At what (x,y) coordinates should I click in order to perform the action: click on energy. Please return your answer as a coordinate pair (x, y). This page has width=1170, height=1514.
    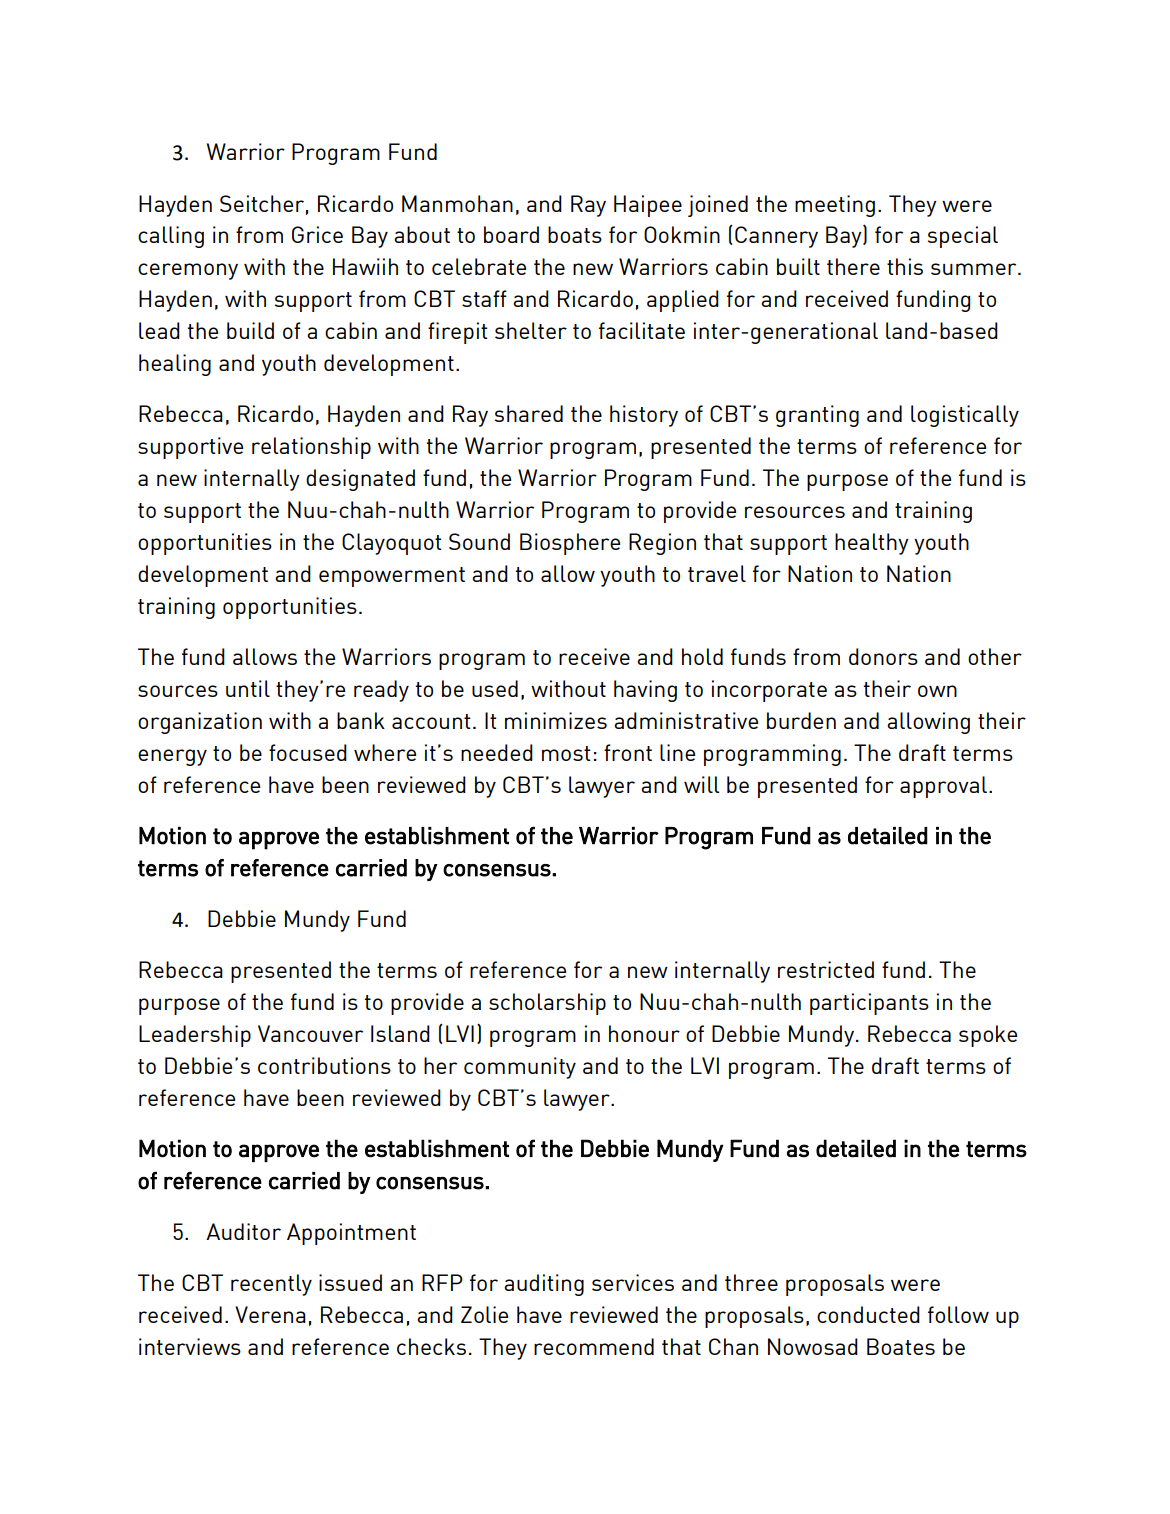
    Looking at the image, I should click on (172, 757).
